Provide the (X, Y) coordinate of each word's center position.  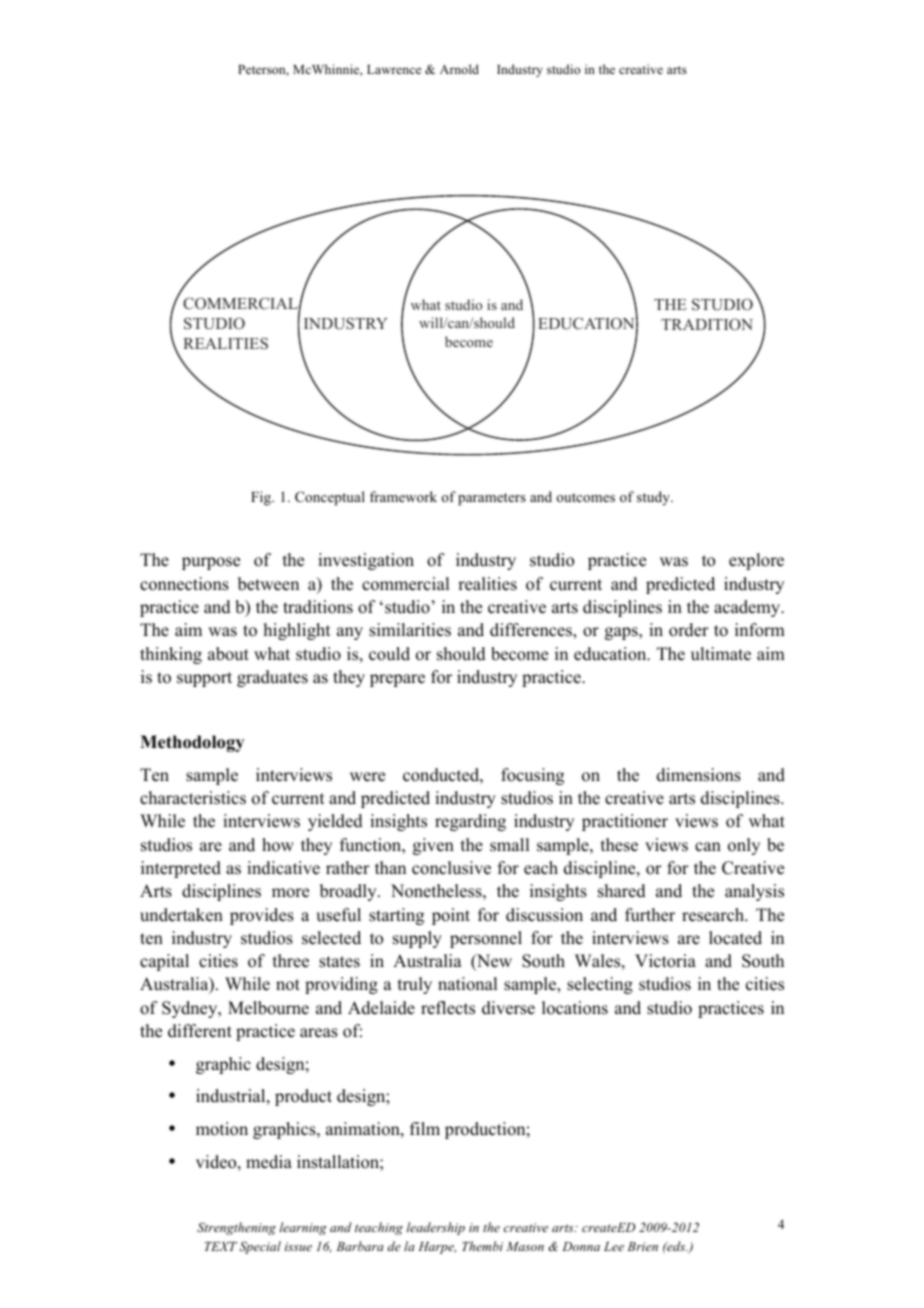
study (654, 498)
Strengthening (236, 1228)
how (278, 845)
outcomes (585, 497)
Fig (262, 498)
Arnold (459, 69)
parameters (492, 499)
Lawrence (394, 69)
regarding (470, 822)
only (744, 846)
